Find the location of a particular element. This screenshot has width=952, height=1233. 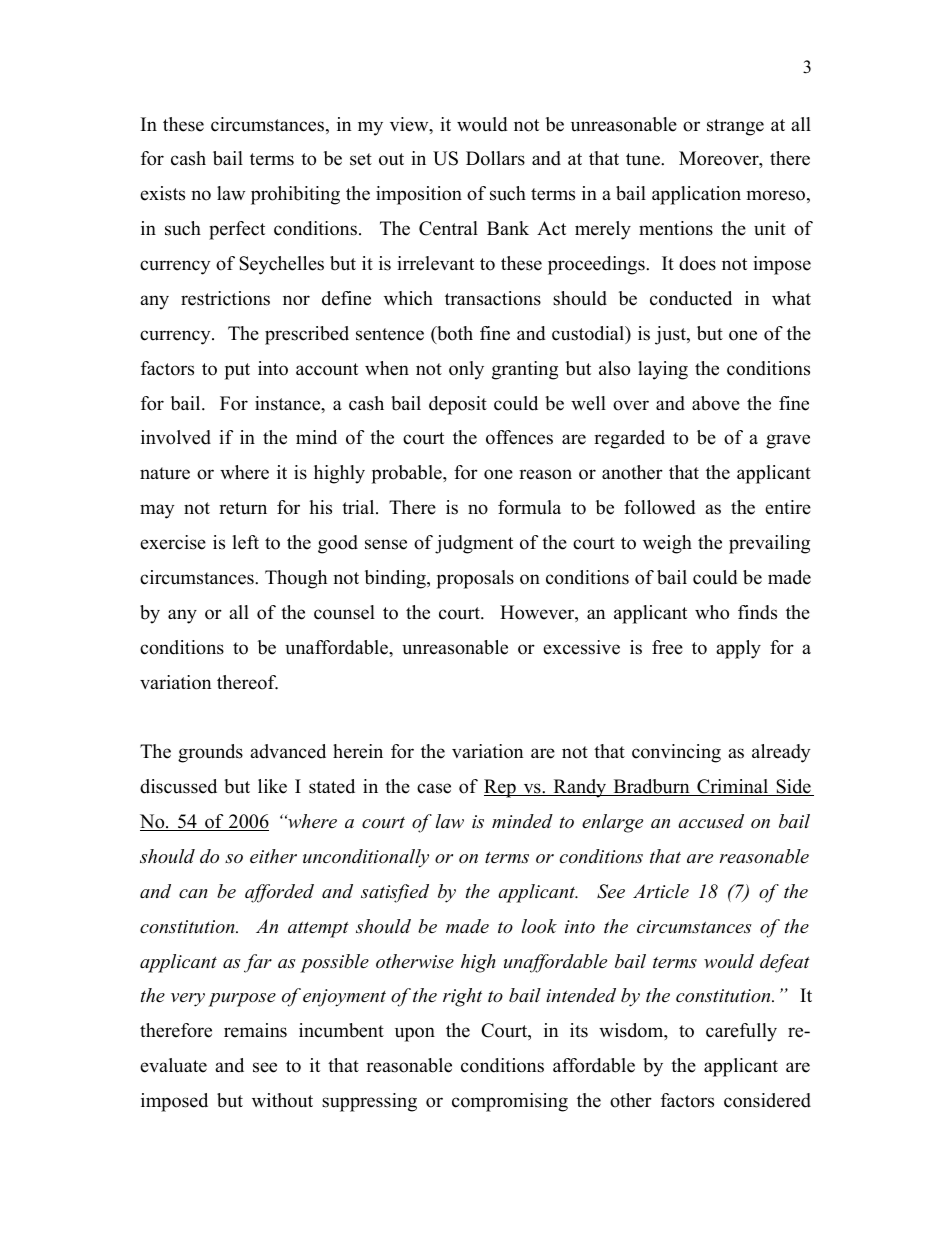

offences is located at coordinates (519, 437).
